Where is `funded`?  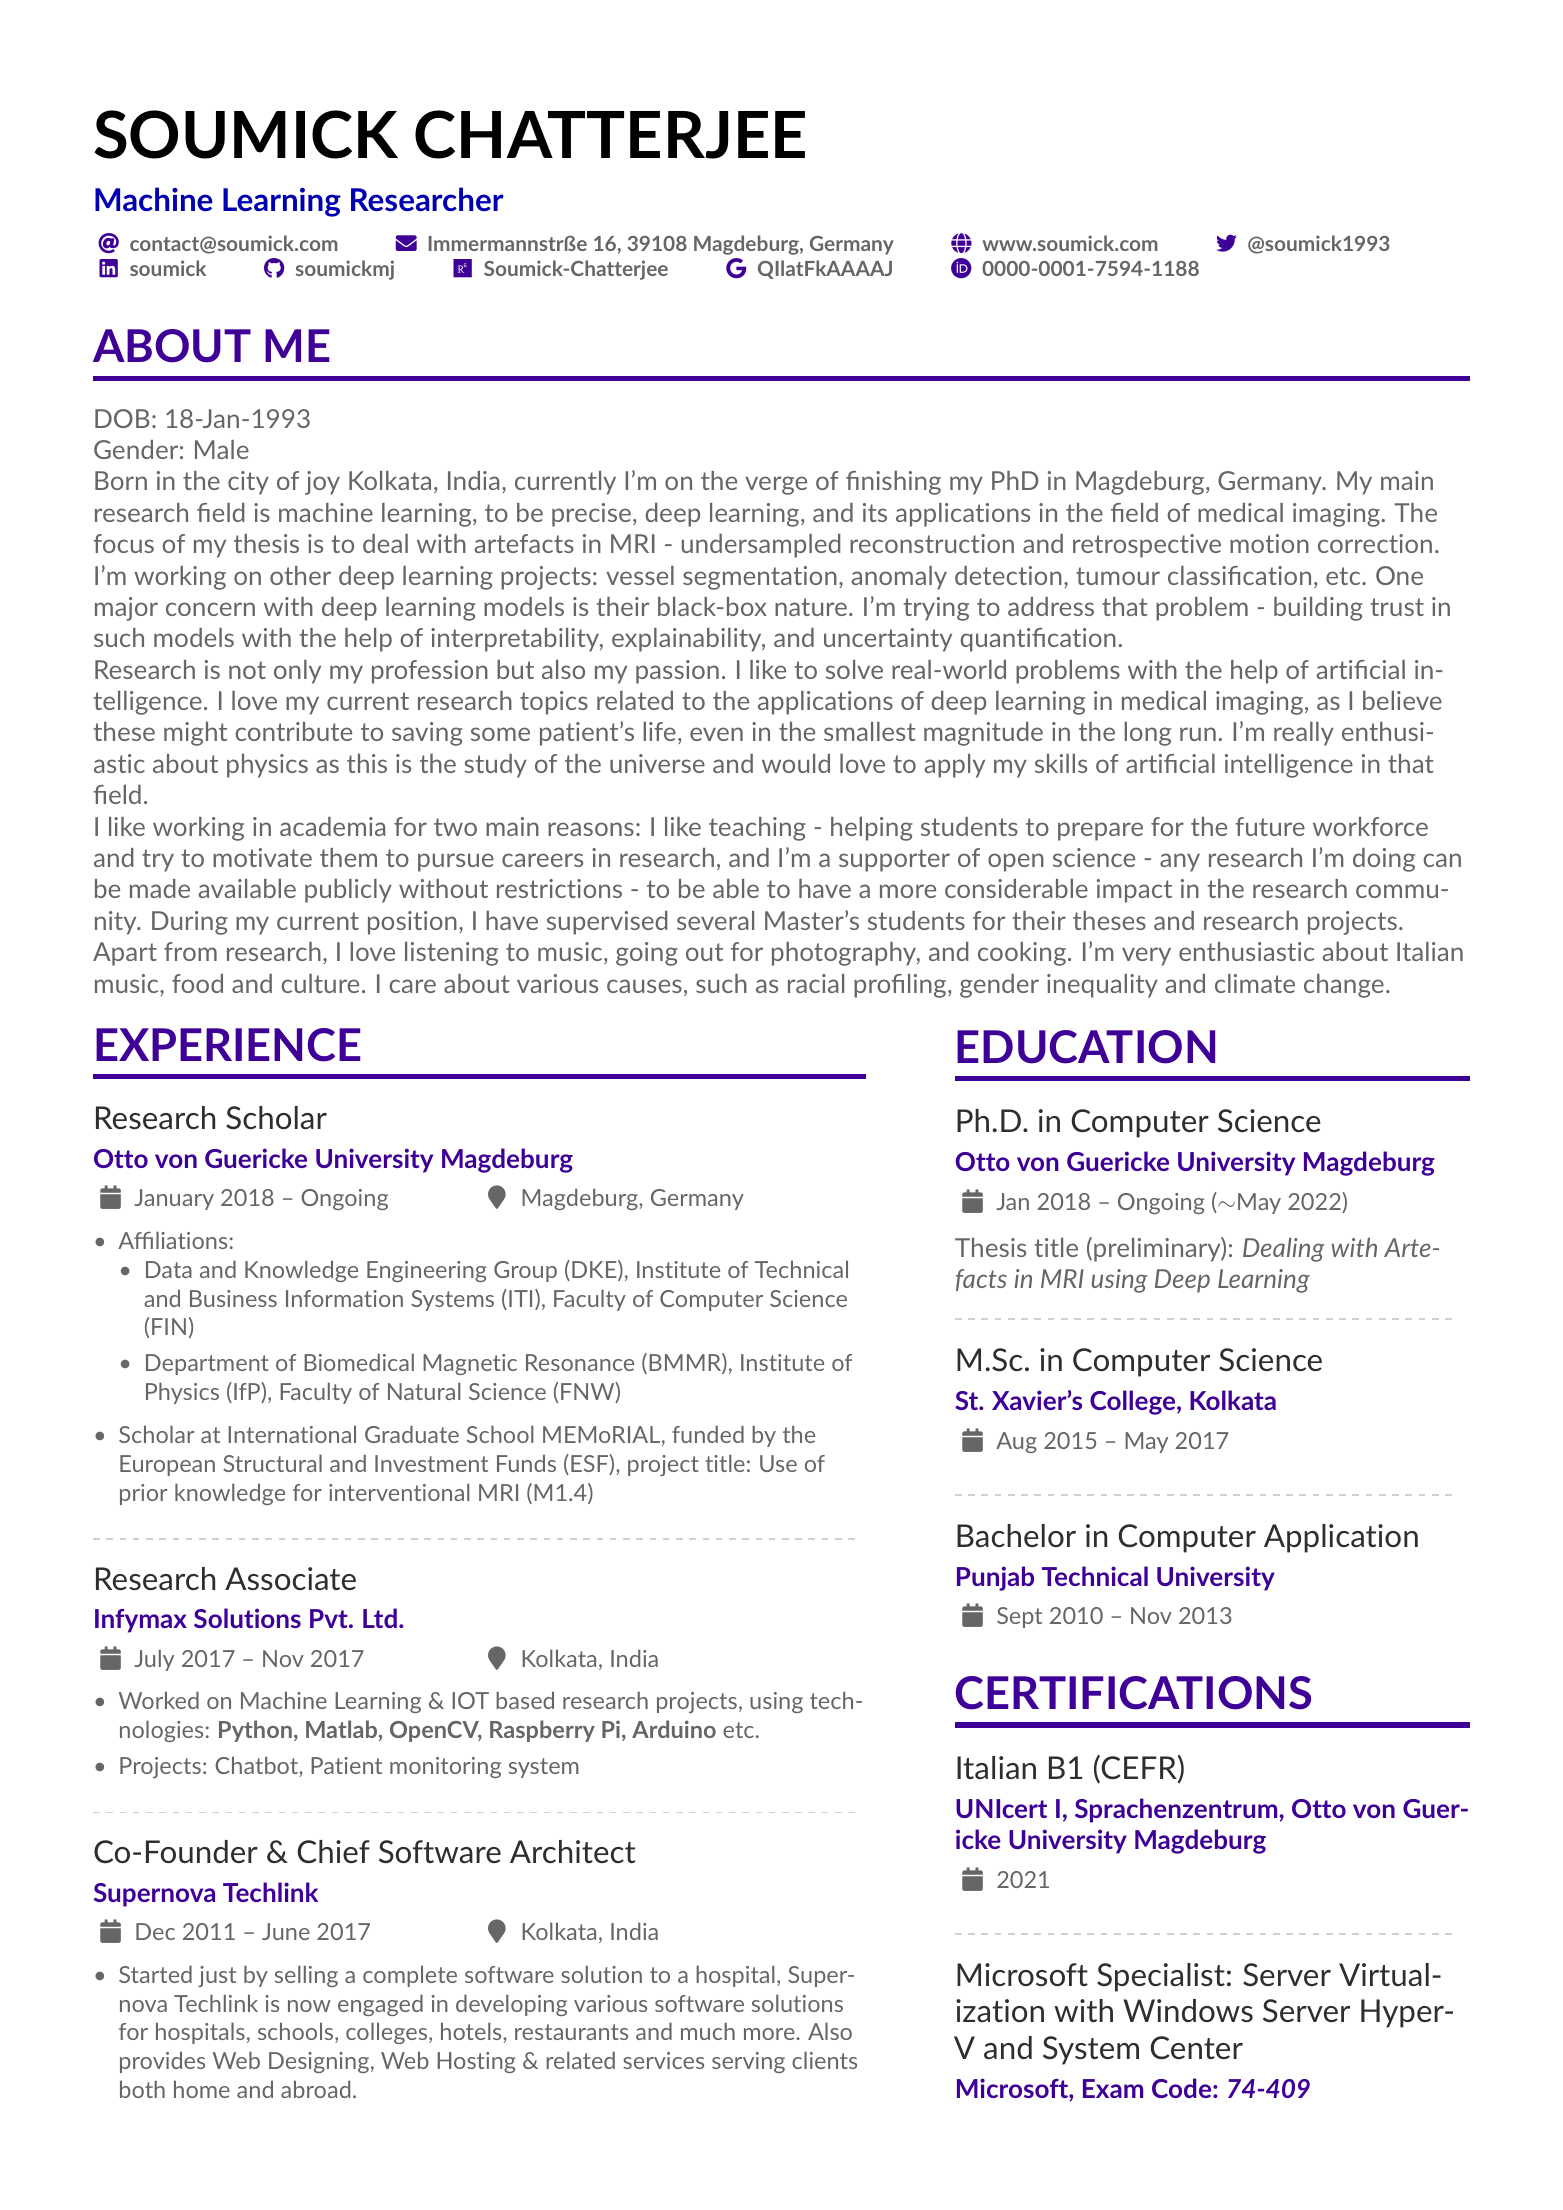 funded is located at coordinates (708, 1434).
